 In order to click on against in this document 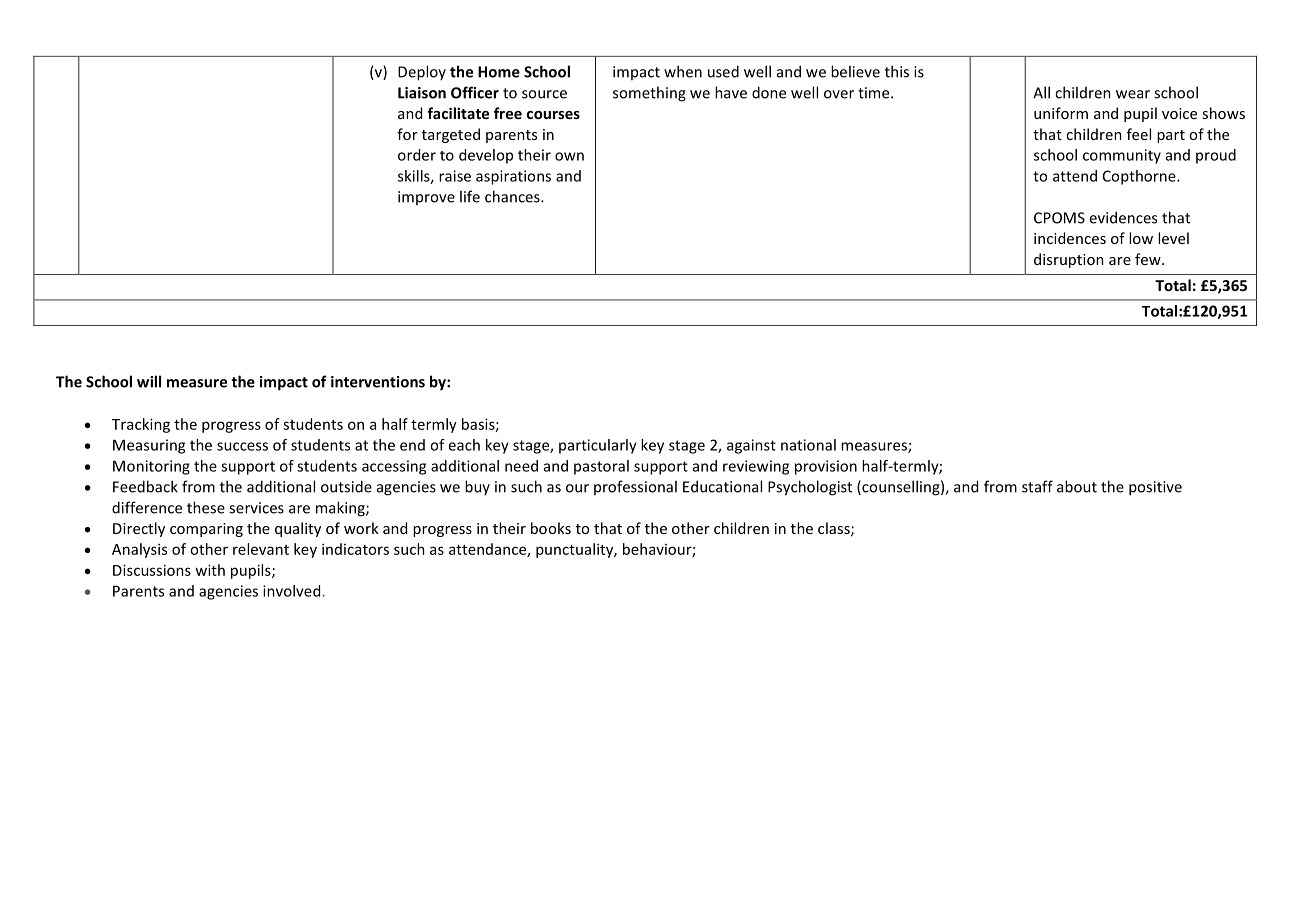, I will do `click(751, 446)`.
